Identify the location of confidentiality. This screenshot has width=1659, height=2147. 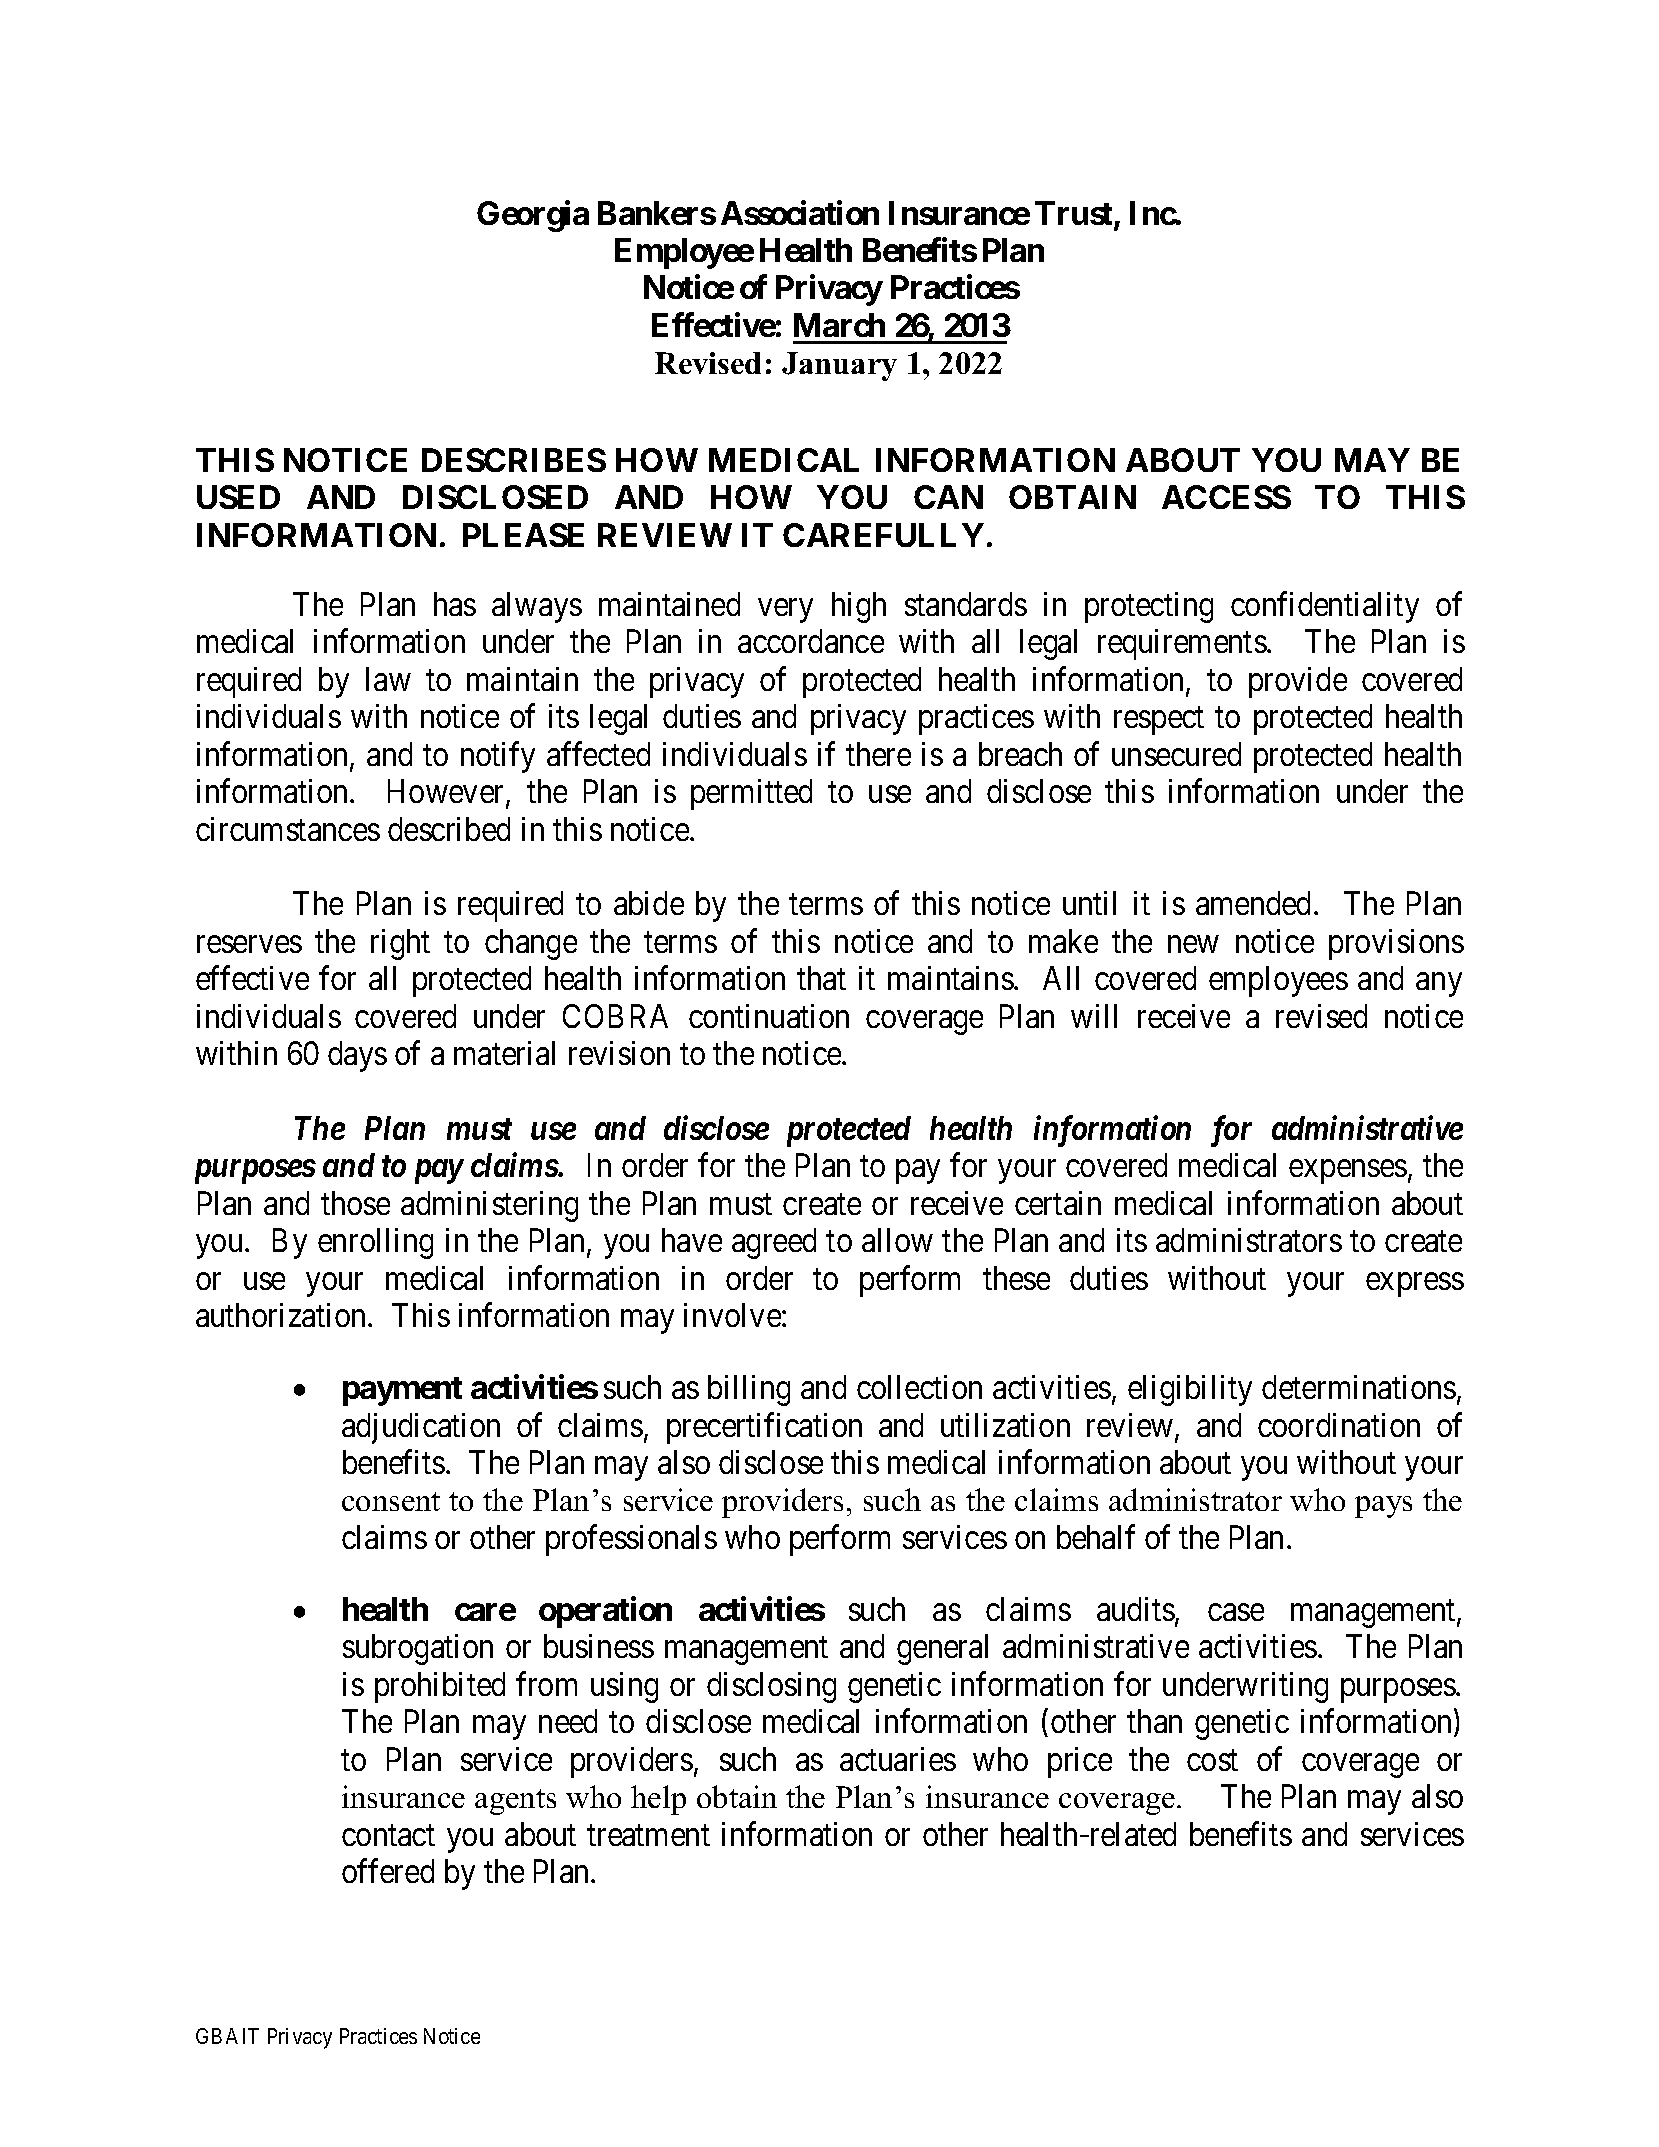
(1325, 607).
